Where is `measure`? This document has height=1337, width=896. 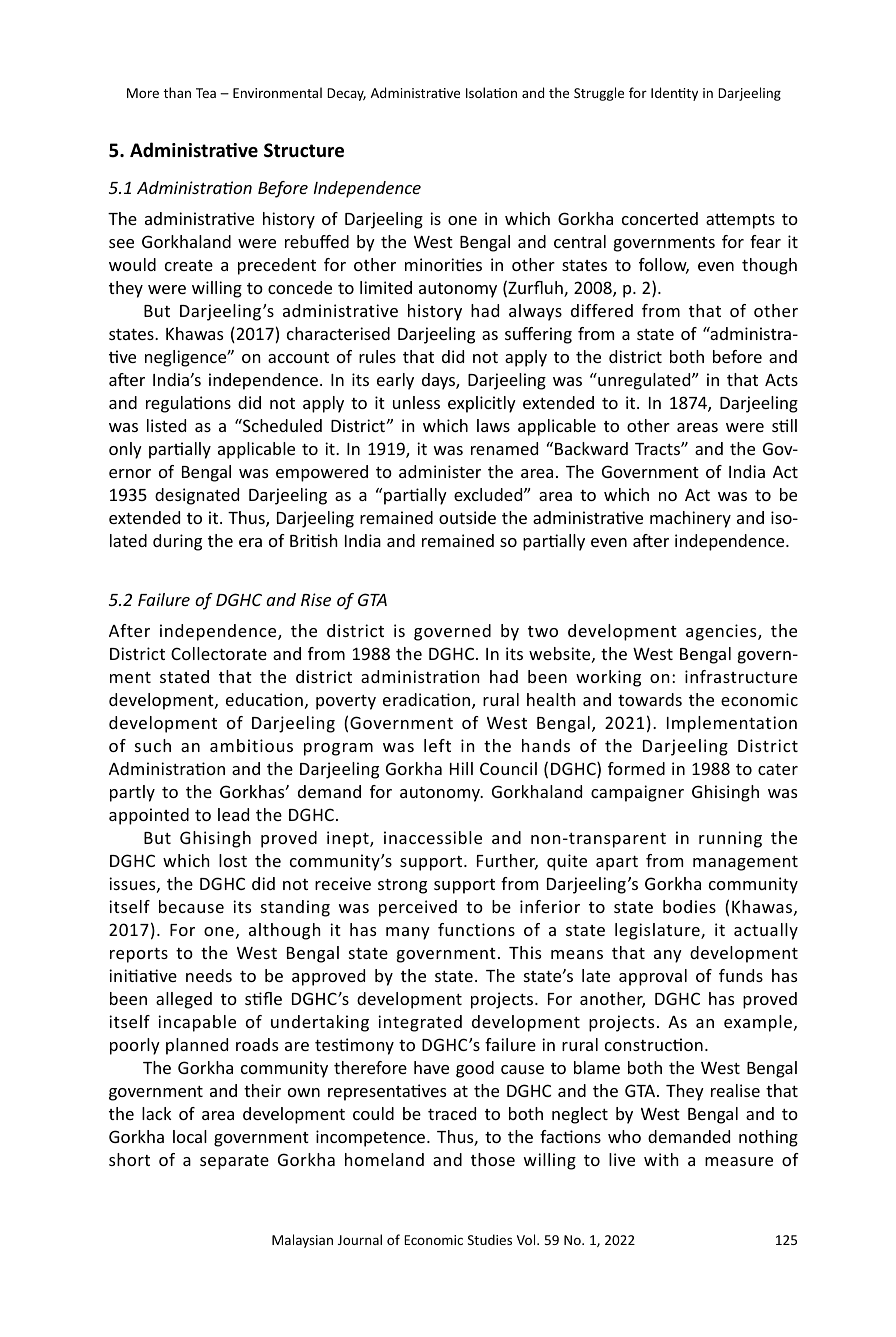 measure is located at coordinates (739, 1161).
